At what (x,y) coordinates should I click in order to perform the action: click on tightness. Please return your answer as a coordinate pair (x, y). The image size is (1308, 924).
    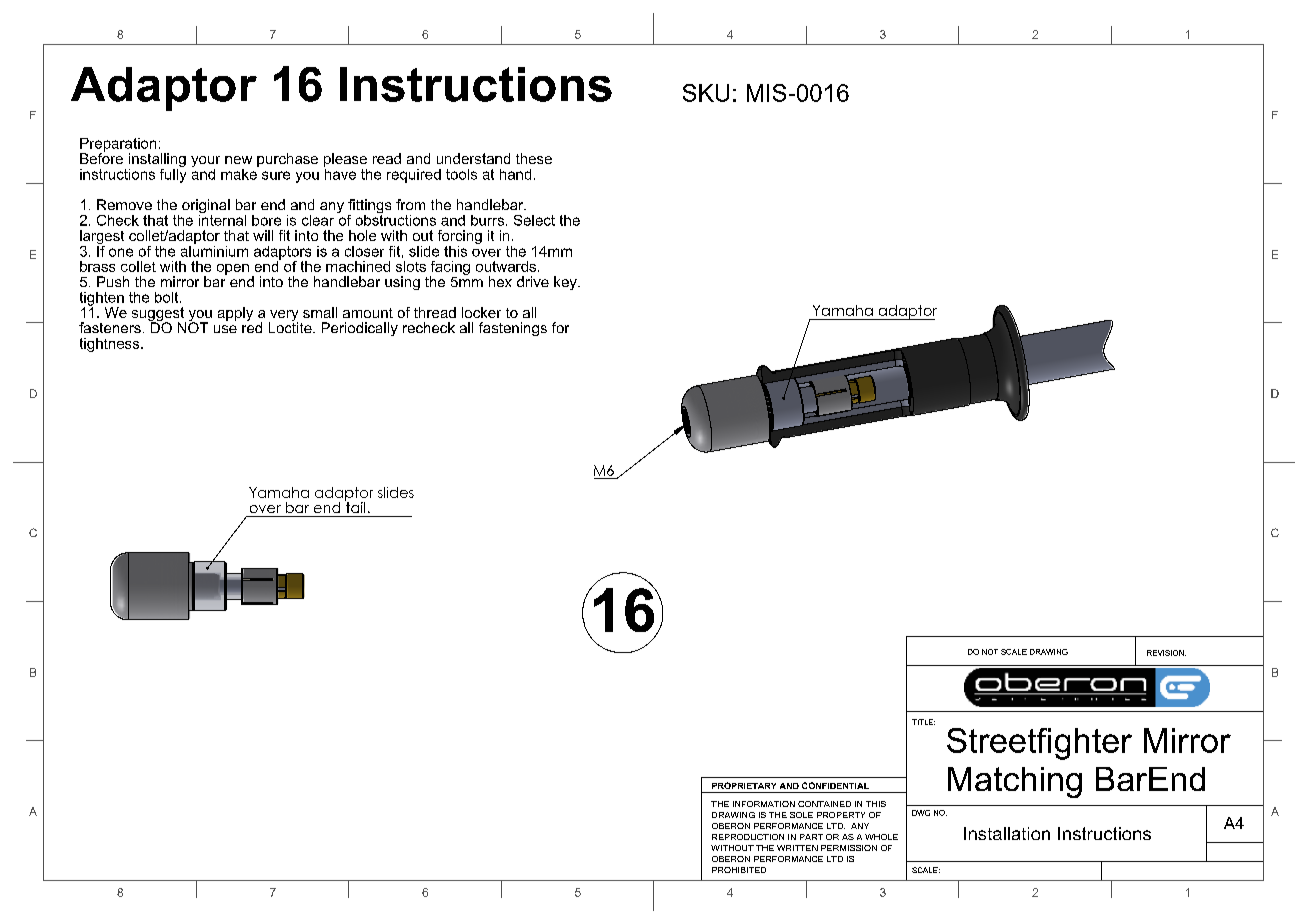
    Looking at the image, I should click on (111, 345).
